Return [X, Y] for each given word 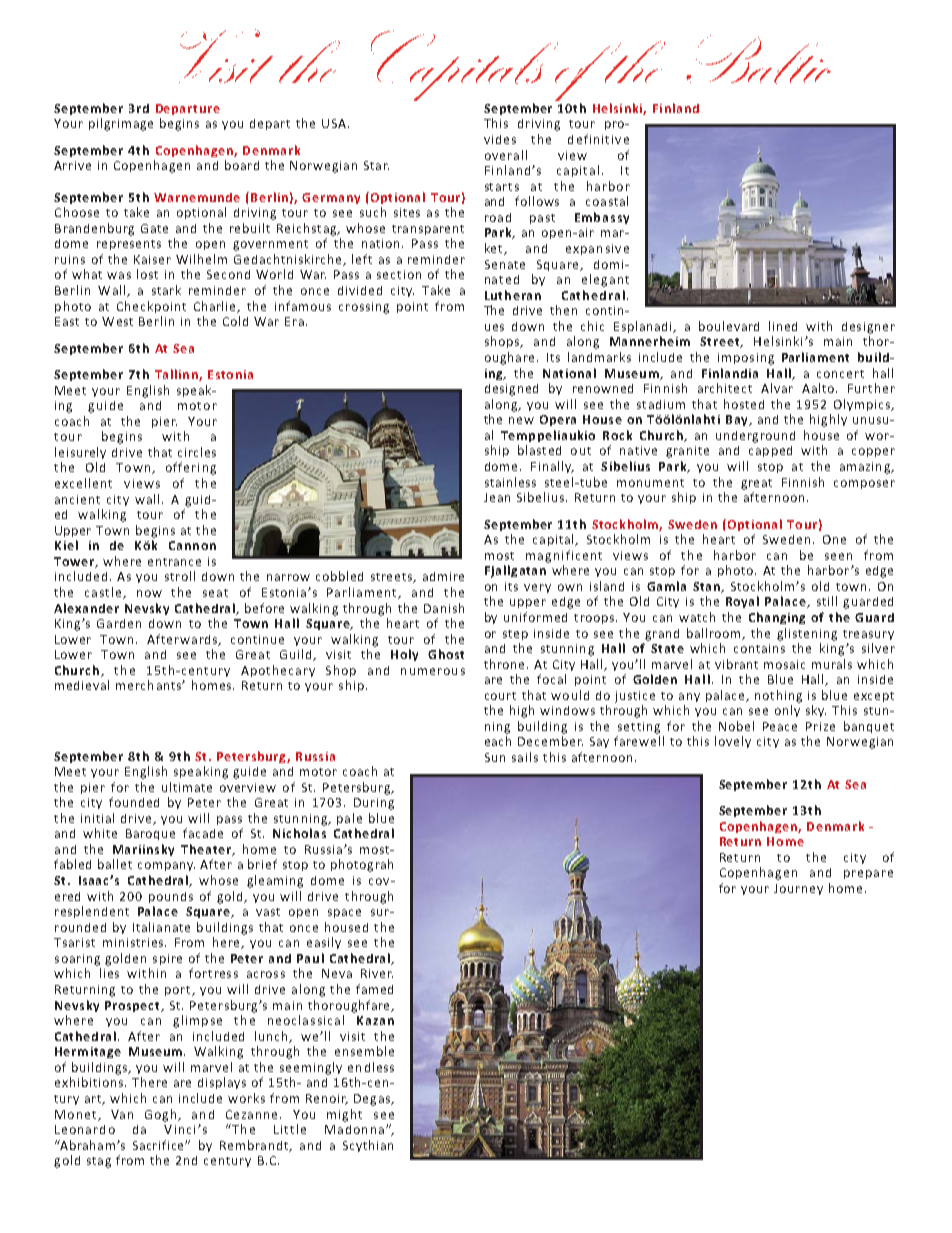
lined [783, 326]
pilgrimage [121, 124]
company [166, 866]
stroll [180, 576]
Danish [444, 608]
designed [511, 390]
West [117, 321]
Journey [798, 889]
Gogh [162, 1115]
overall [506, 155]
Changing [777, 618]
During [374, 804]
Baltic [758, 59]
